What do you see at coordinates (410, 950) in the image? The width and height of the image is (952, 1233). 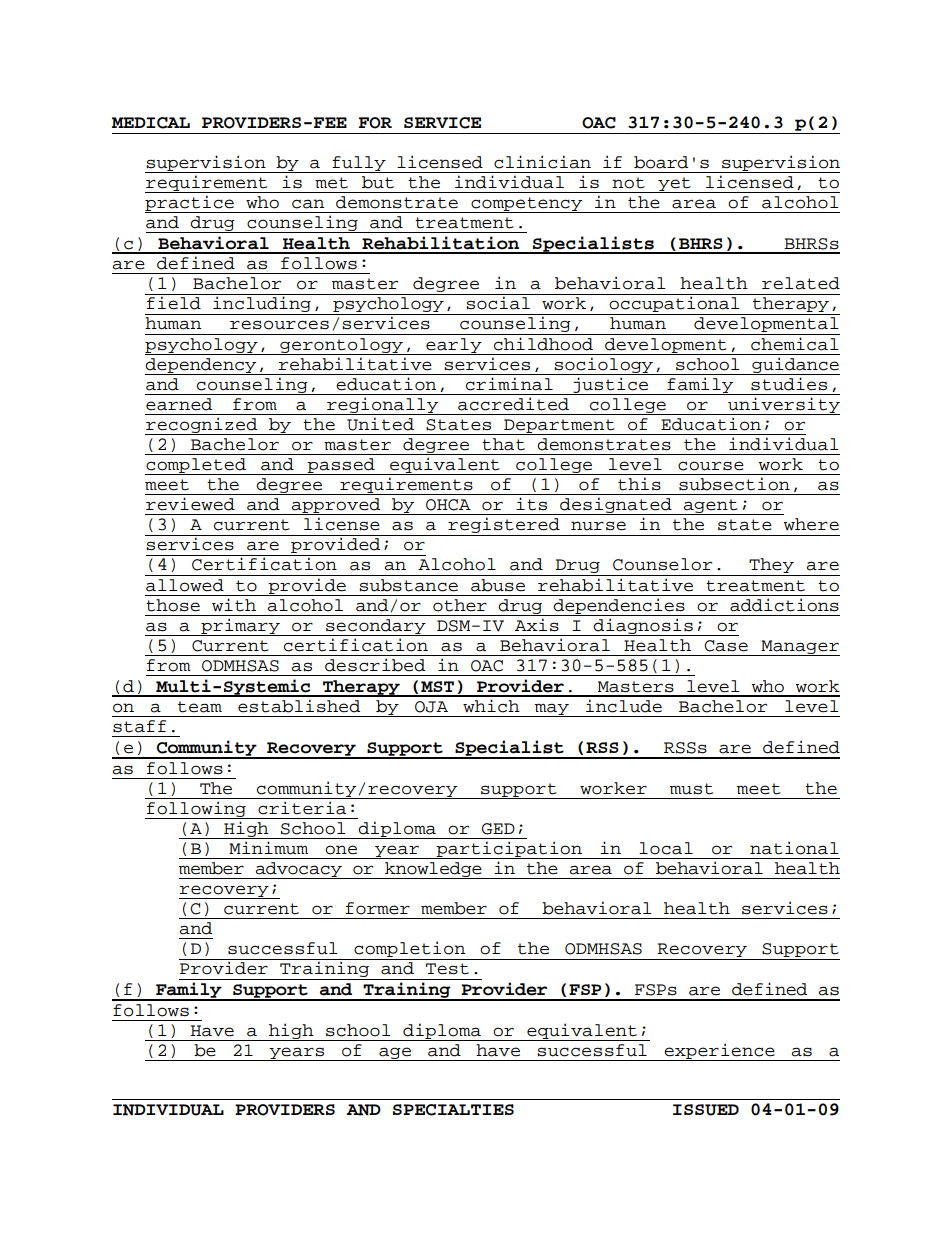 I see `completion` at bounding box center [410, 950].
